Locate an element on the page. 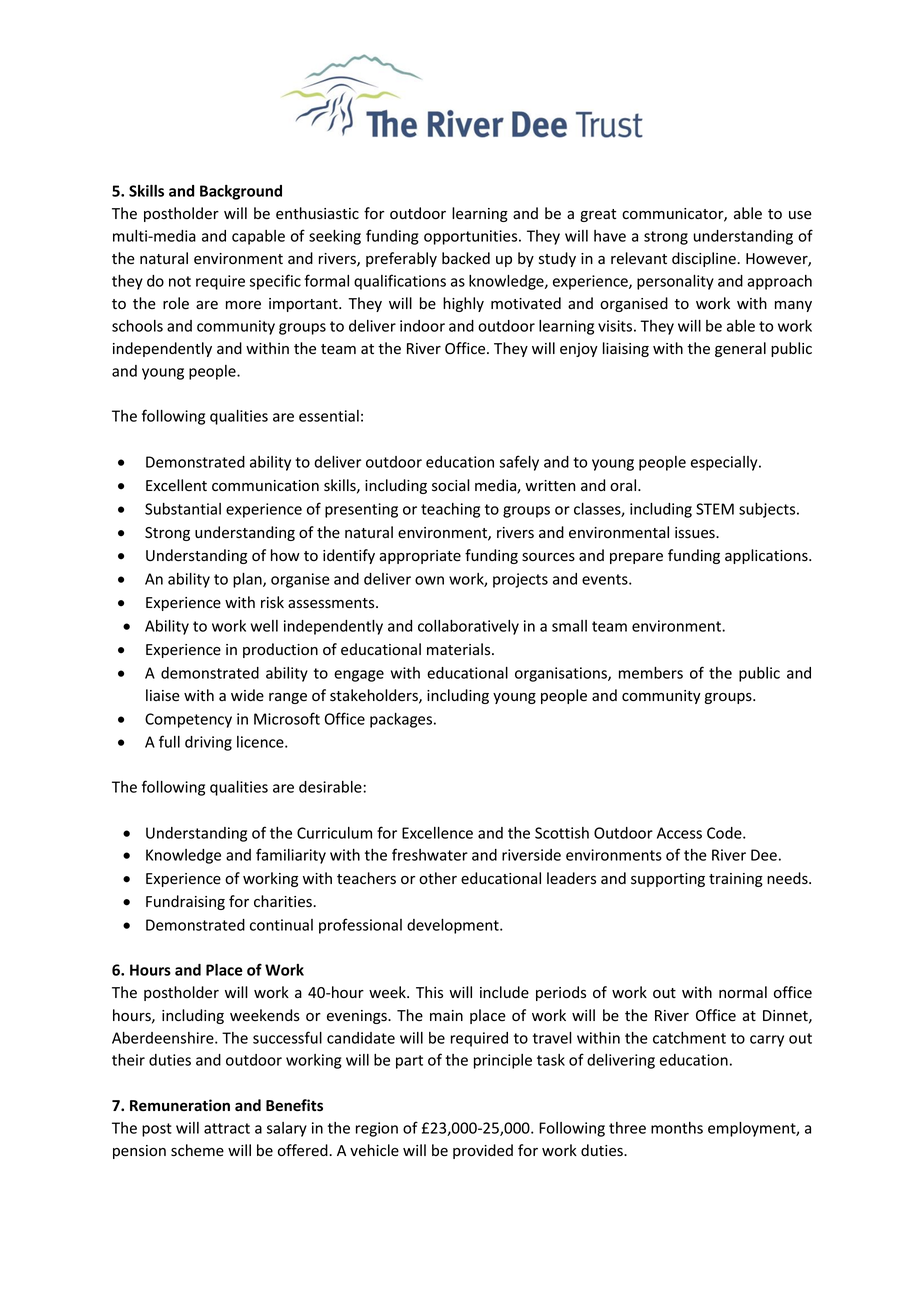  Excellence is located at coordinates (437, 833).
